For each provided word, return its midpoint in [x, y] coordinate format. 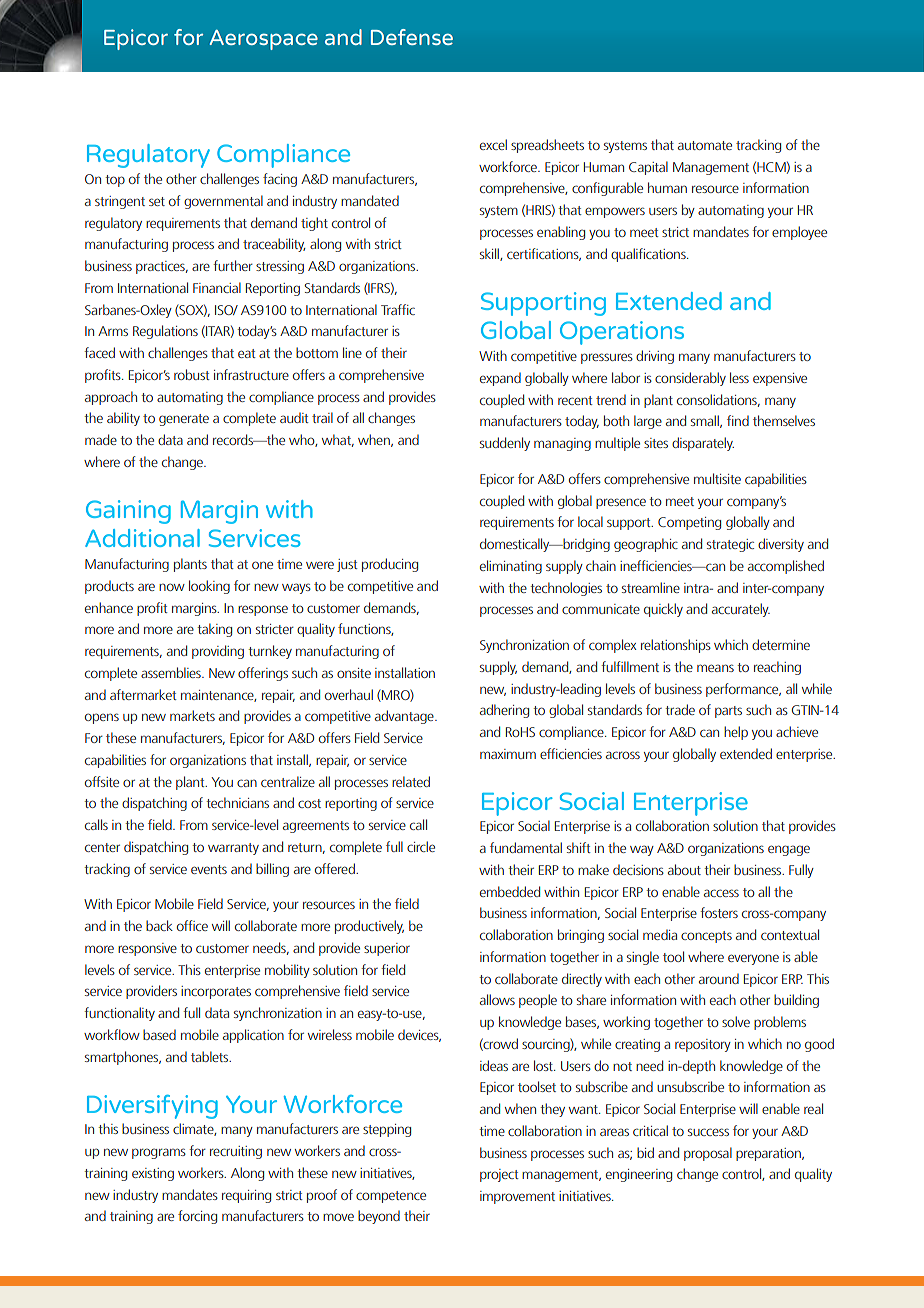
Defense [412, 37]
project [499, 1175]
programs [159, 1153]
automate [705, 145]
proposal [708, 1154]
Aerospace [264, 40]
